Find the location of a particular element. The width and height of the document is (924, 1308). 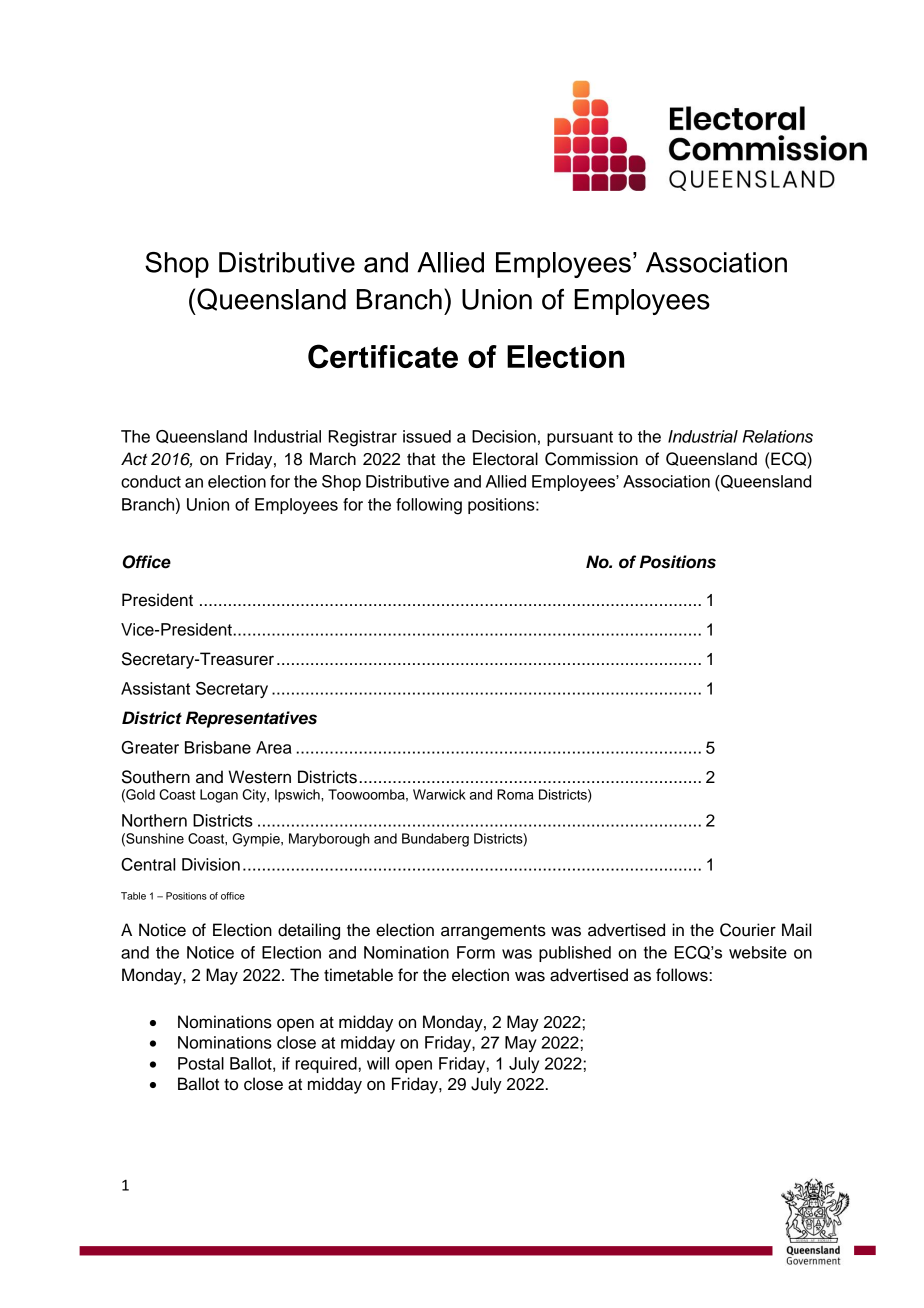

following is located at coordinates (429, 506).
